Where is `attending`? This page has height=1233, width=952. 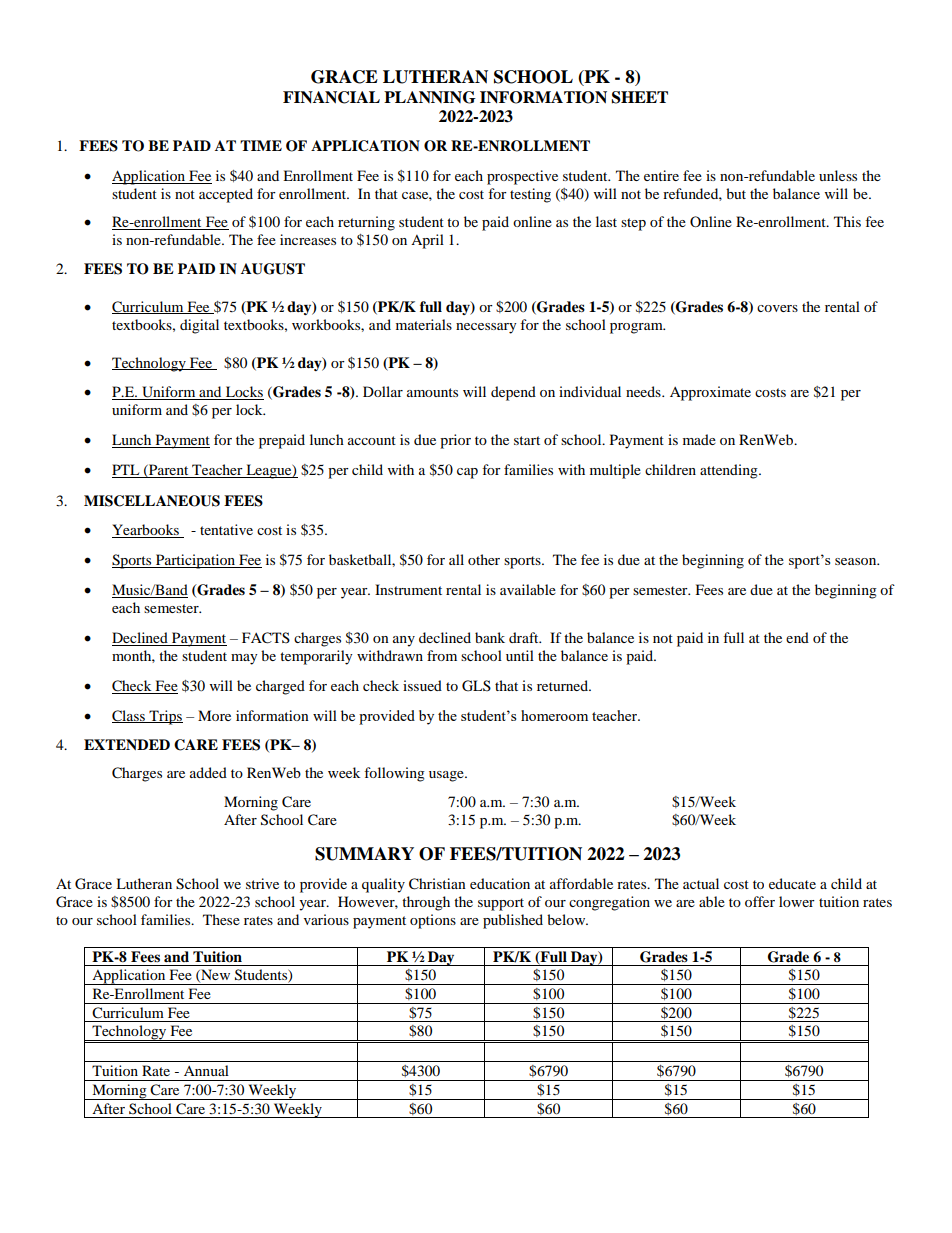
attending is located at coordinates (730, 471).
